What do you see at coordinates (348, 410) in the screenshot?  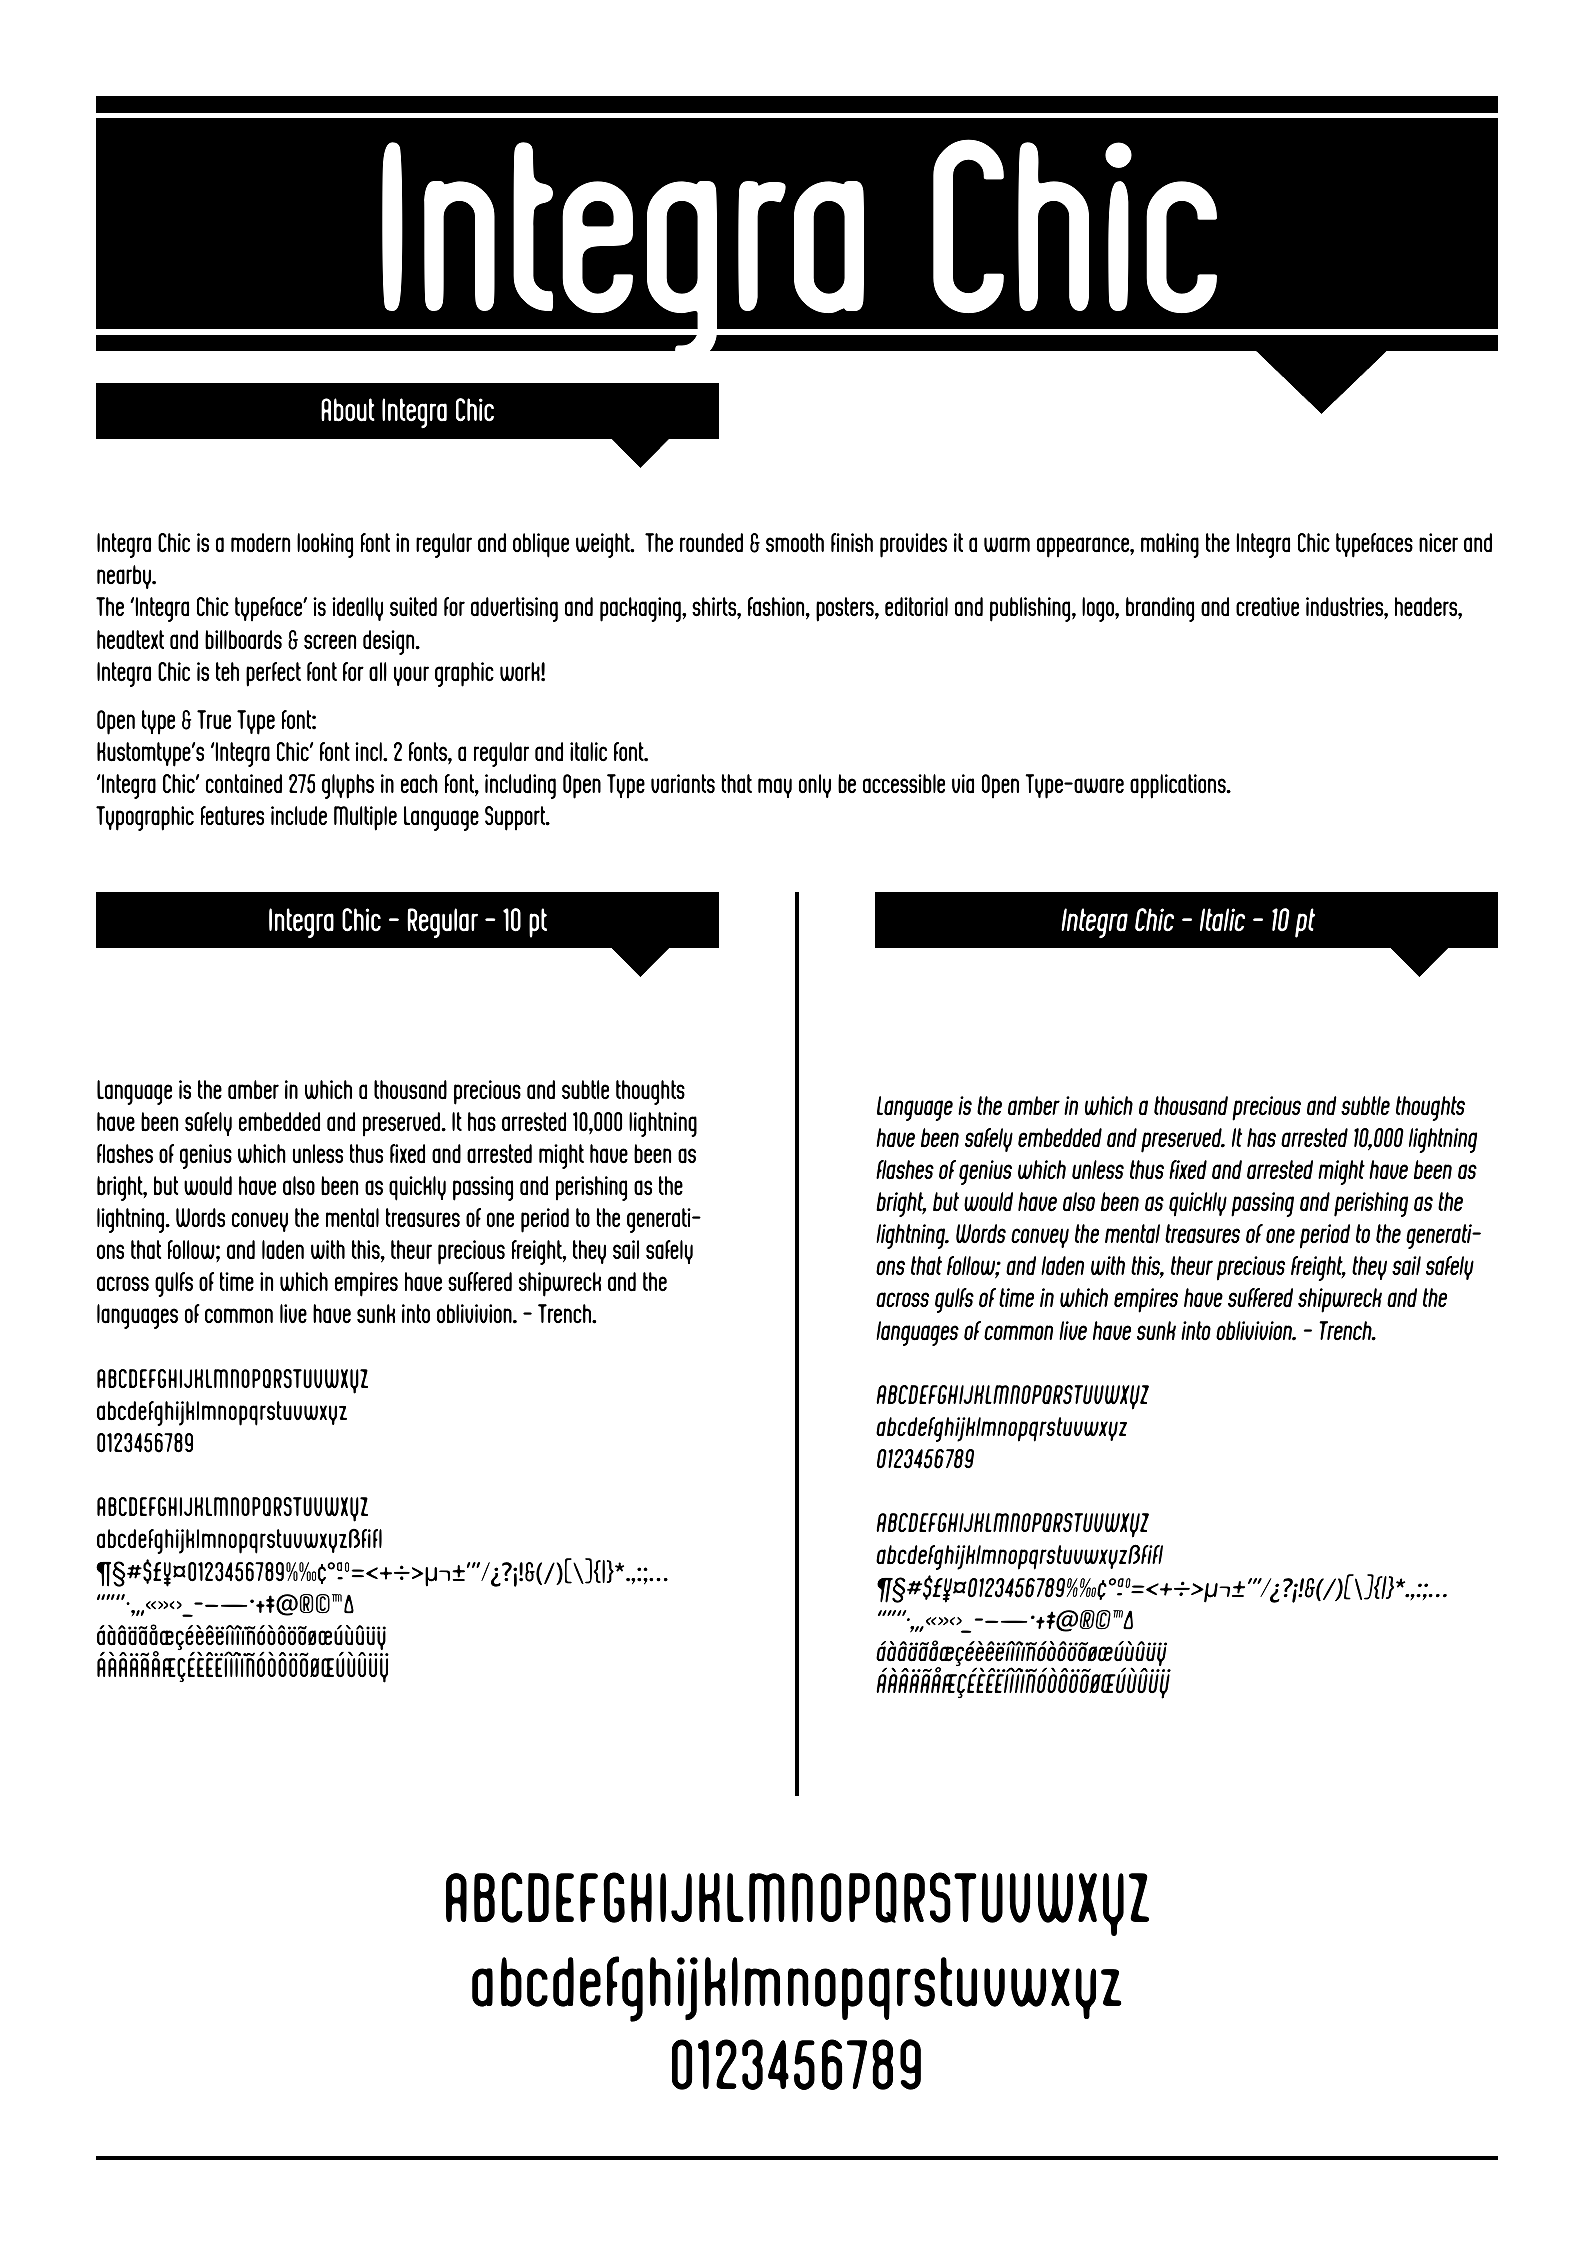 I see `About` at bounding box center [348, 410].
